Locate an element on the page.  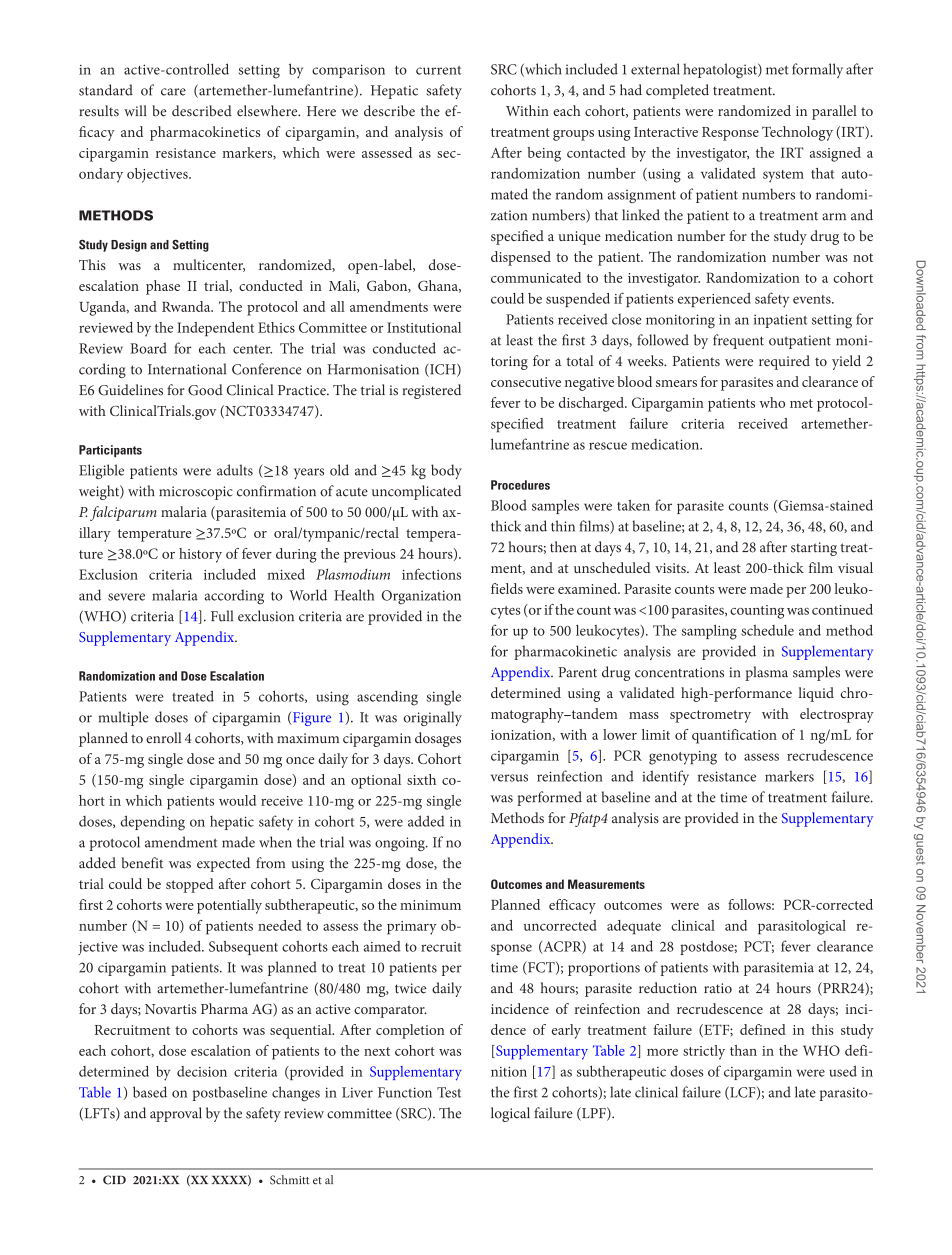
International is located at coordinates (187, 369).
